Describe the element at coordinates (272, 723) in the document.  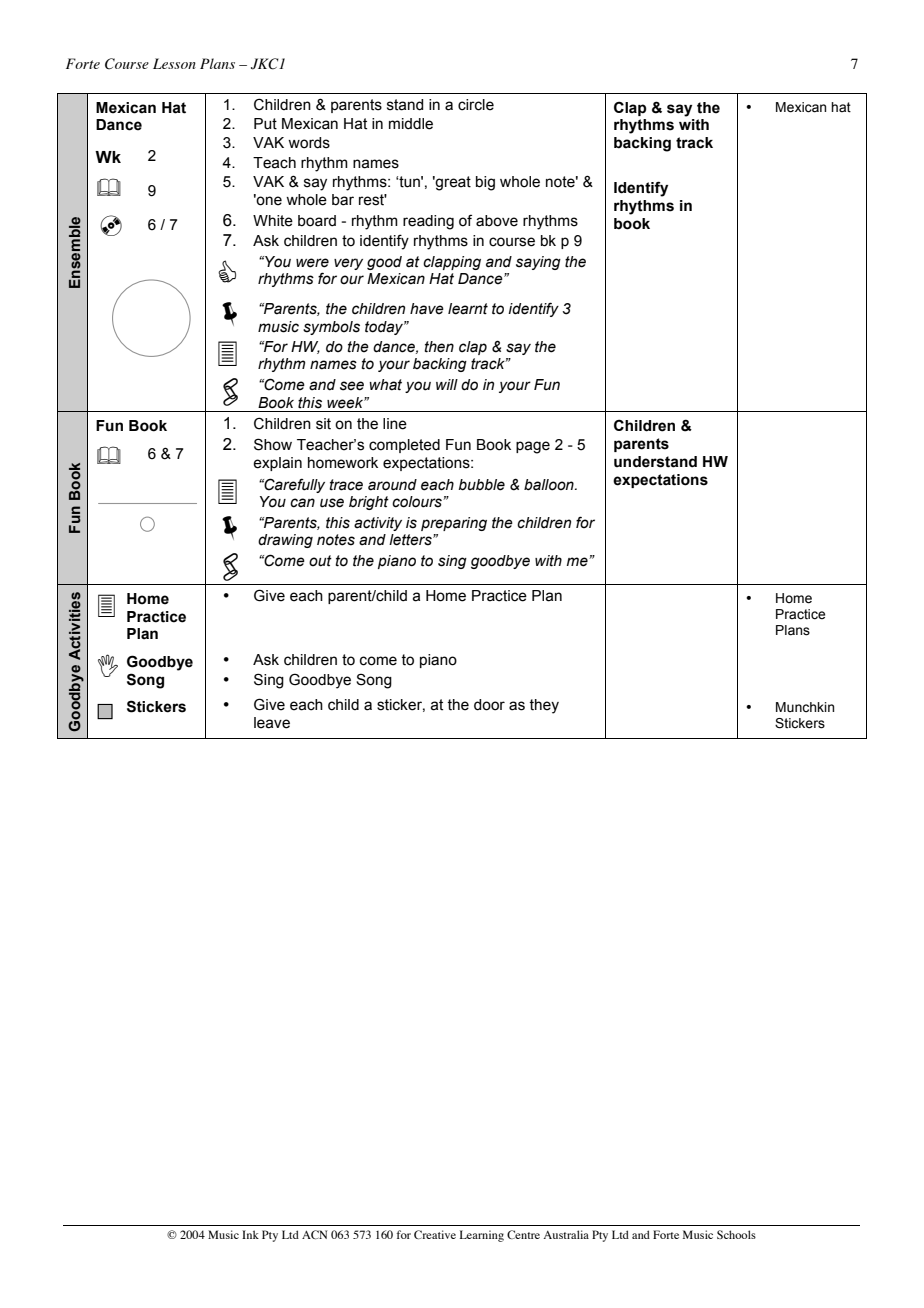
I see `leave` at that location.
